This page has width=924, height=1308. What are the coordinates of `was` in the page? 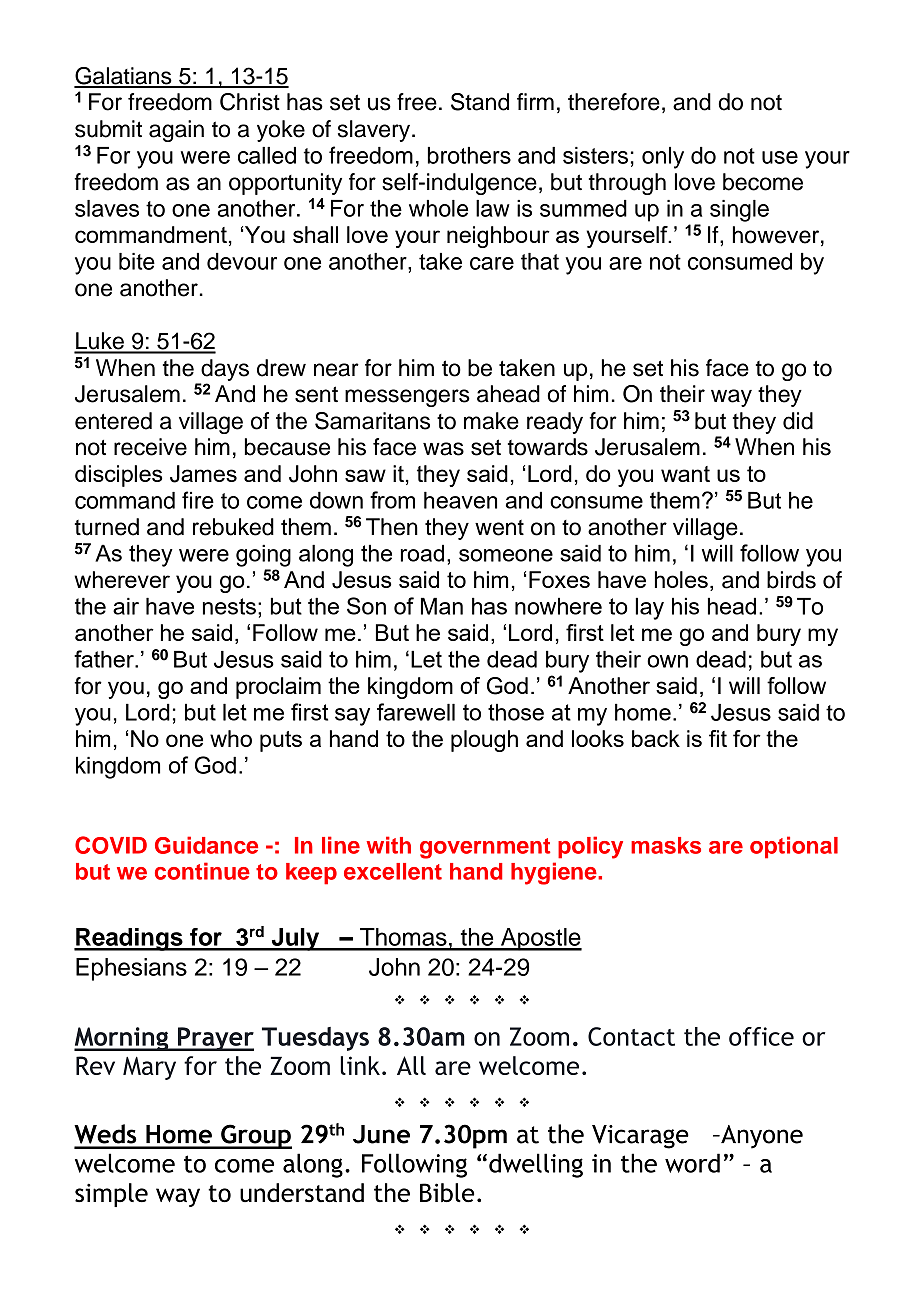 It's located at (443, 449).
